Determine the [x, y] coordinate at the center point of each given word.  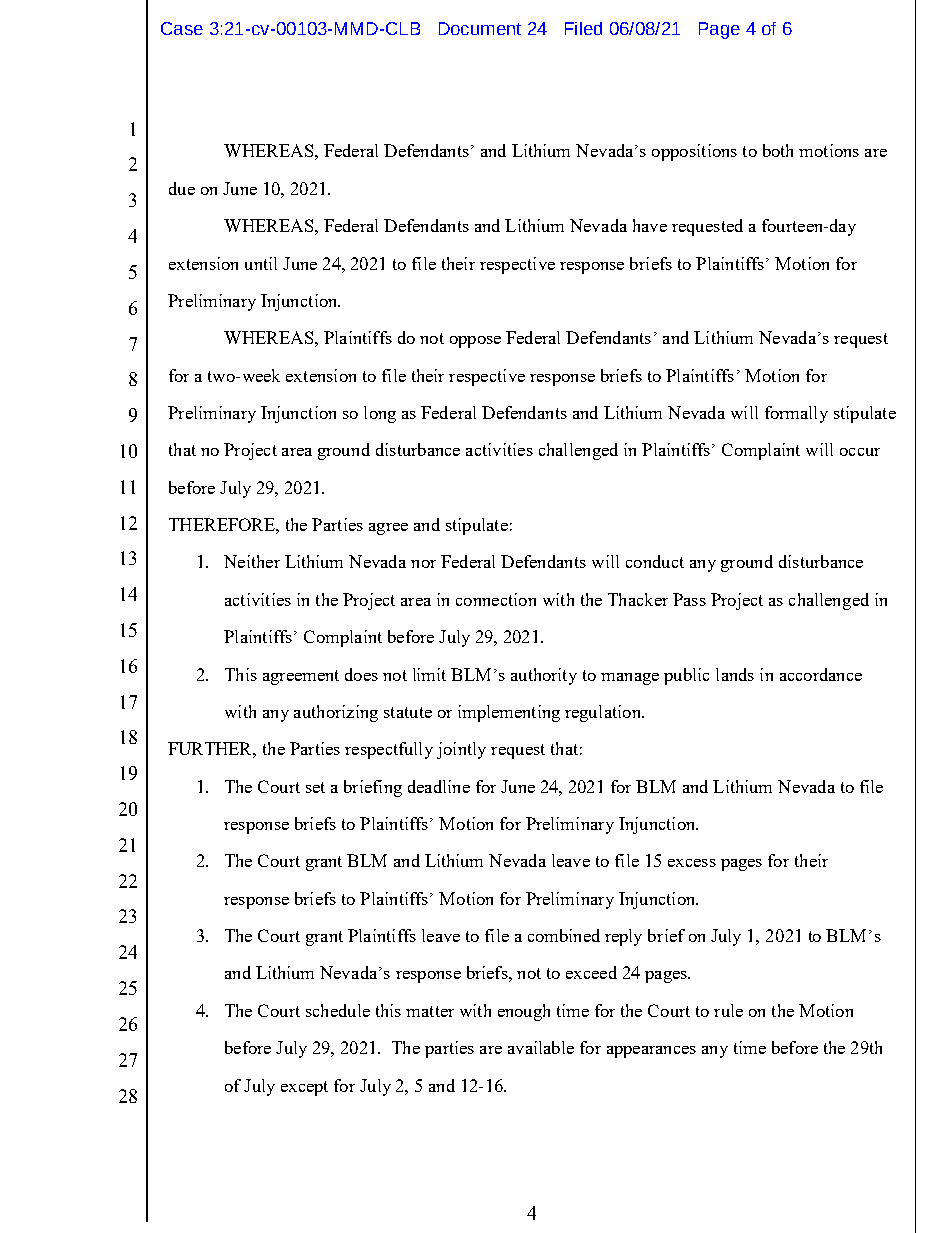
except [304, 1088]
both [778, 150]
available [541, 1047]
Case [182, 28]
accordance [821, 674]
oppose [475, 342]
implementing [509, 713]
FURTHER [212, 750]
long [380, 414]
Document [480, 28]
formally [796, 414]
